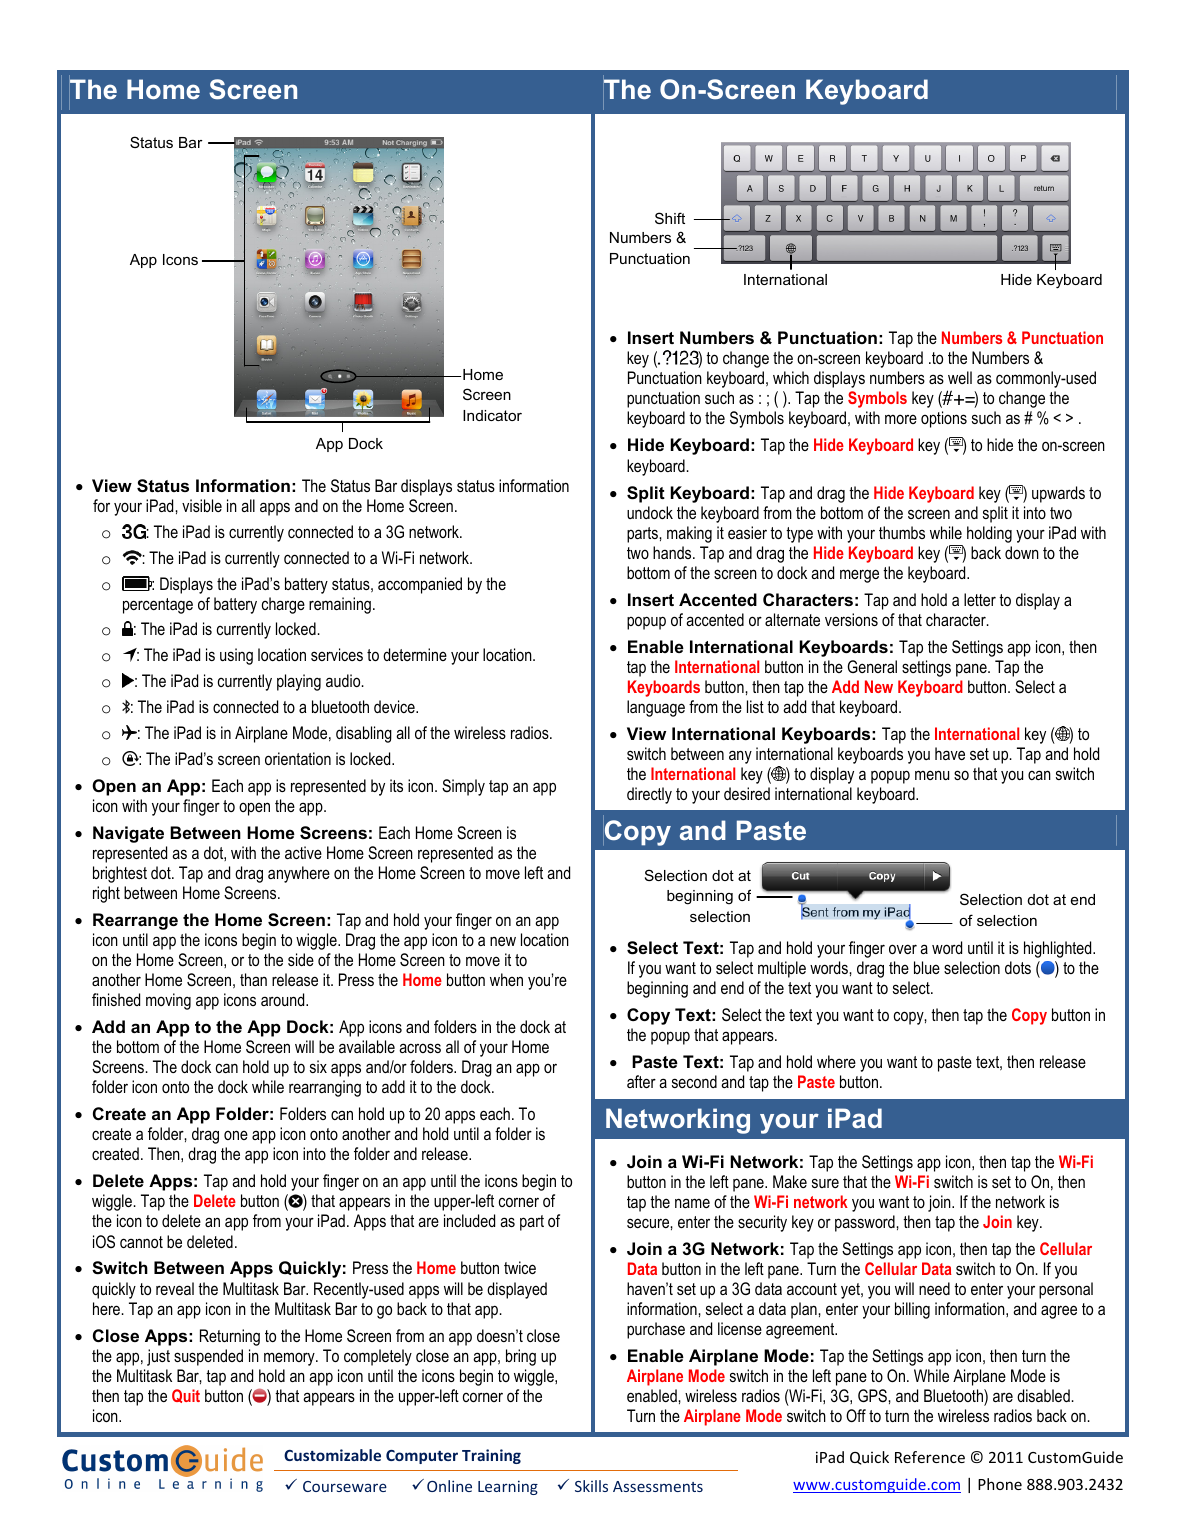 The width and height of the screenshot is (1187, 1536). I want to click on Indicator, so click(492, 415).
